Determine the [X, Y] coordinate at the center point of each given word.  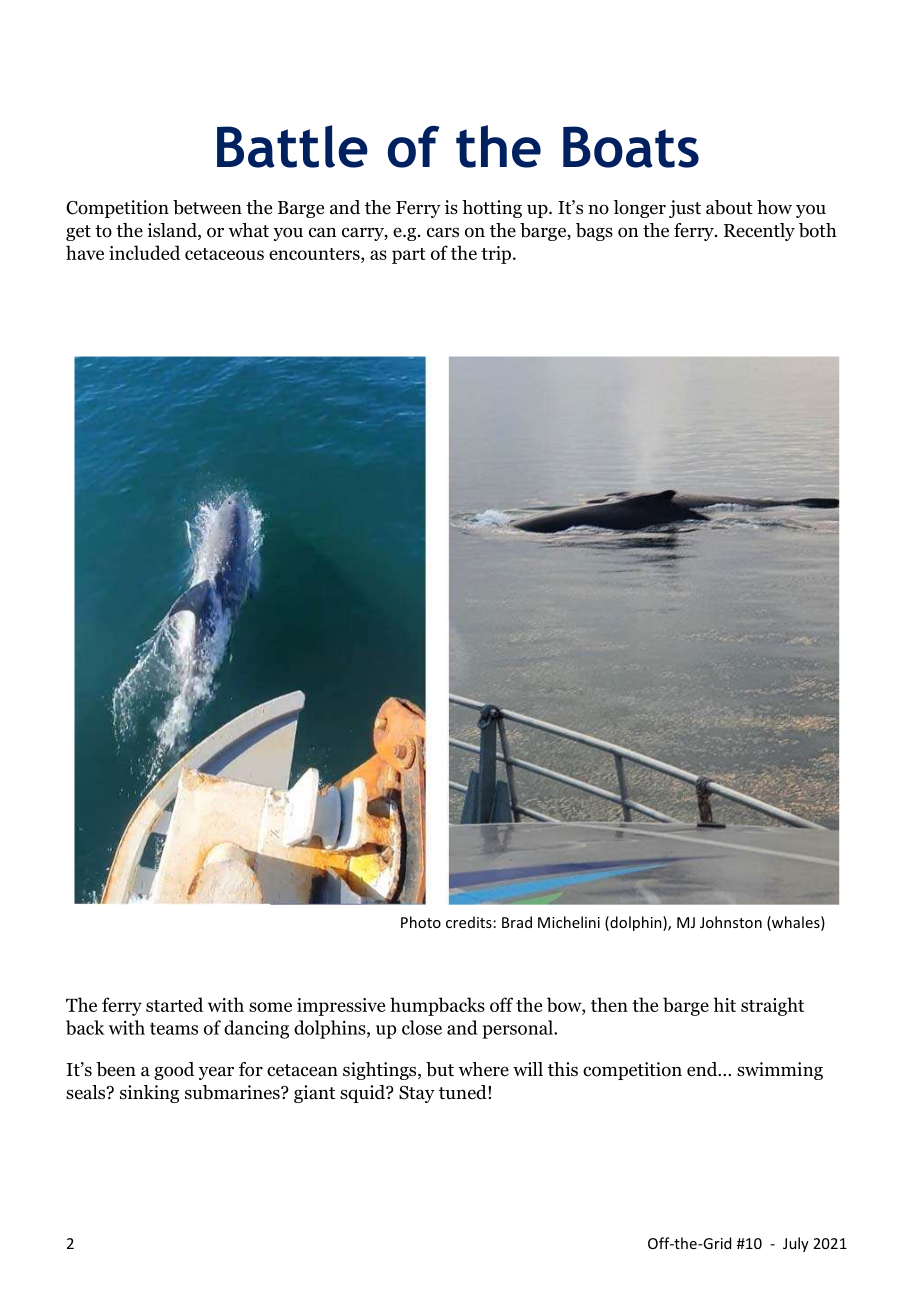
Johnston [731, 922]
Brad [517, 922]
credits [469, 922]
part [409, 256]
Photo [421, 922]
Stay [417, 1094]
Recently [759, 232]
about [729, 207]
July [796, 1244]
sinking [149, 1094]
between [207, 207]
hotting [492, 209]
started [174, 1004]
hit [724, 1004]
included [144, 252]
